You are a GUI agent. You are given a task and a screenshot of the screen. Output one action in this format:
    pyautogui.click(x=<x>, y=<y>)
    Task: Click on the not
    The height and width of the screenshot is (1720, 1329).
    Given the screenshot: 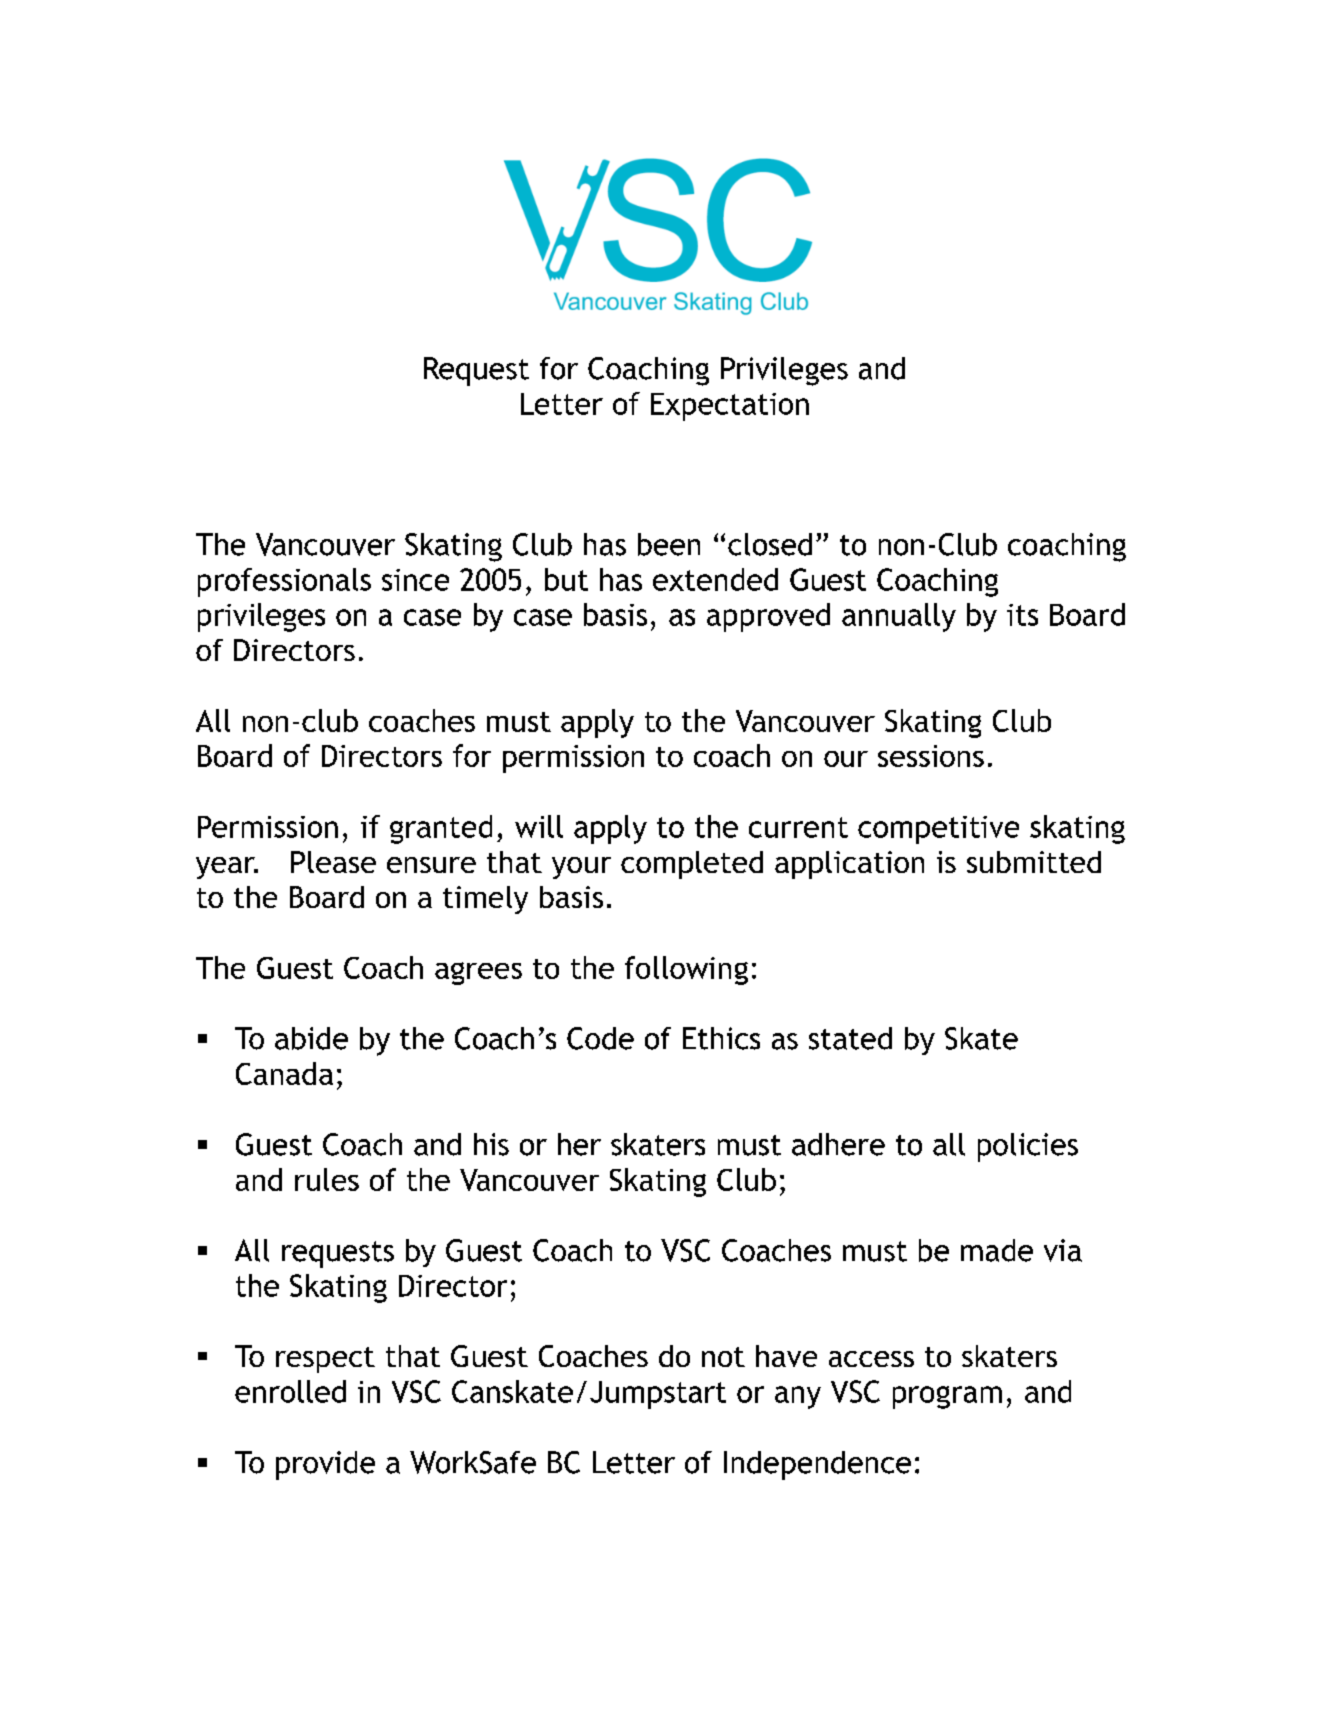 What is the action you would take?
    pyautogui.click(x=723, y=1357)
